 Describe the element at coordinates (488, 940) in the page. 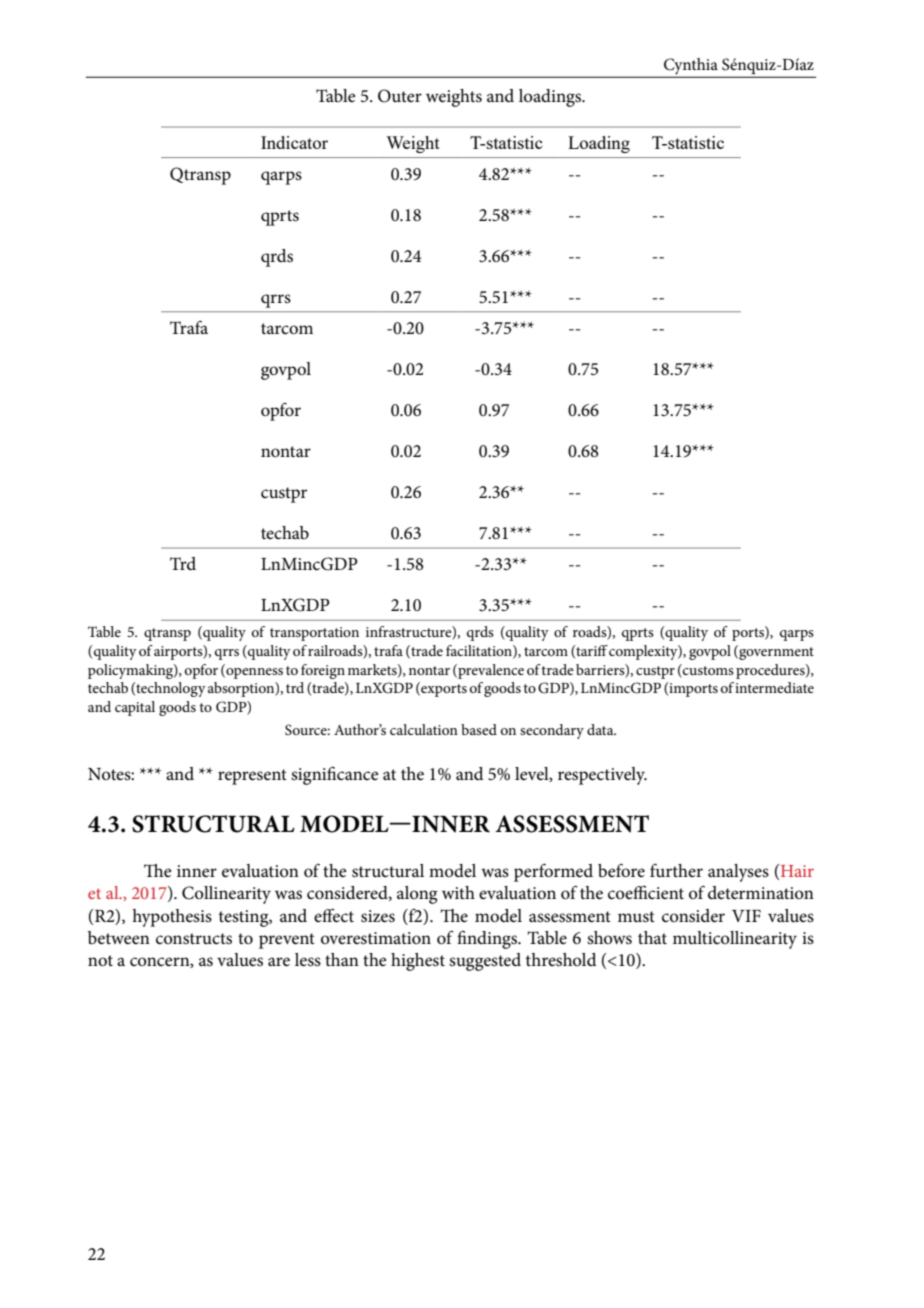

I see `findings` at that location.
